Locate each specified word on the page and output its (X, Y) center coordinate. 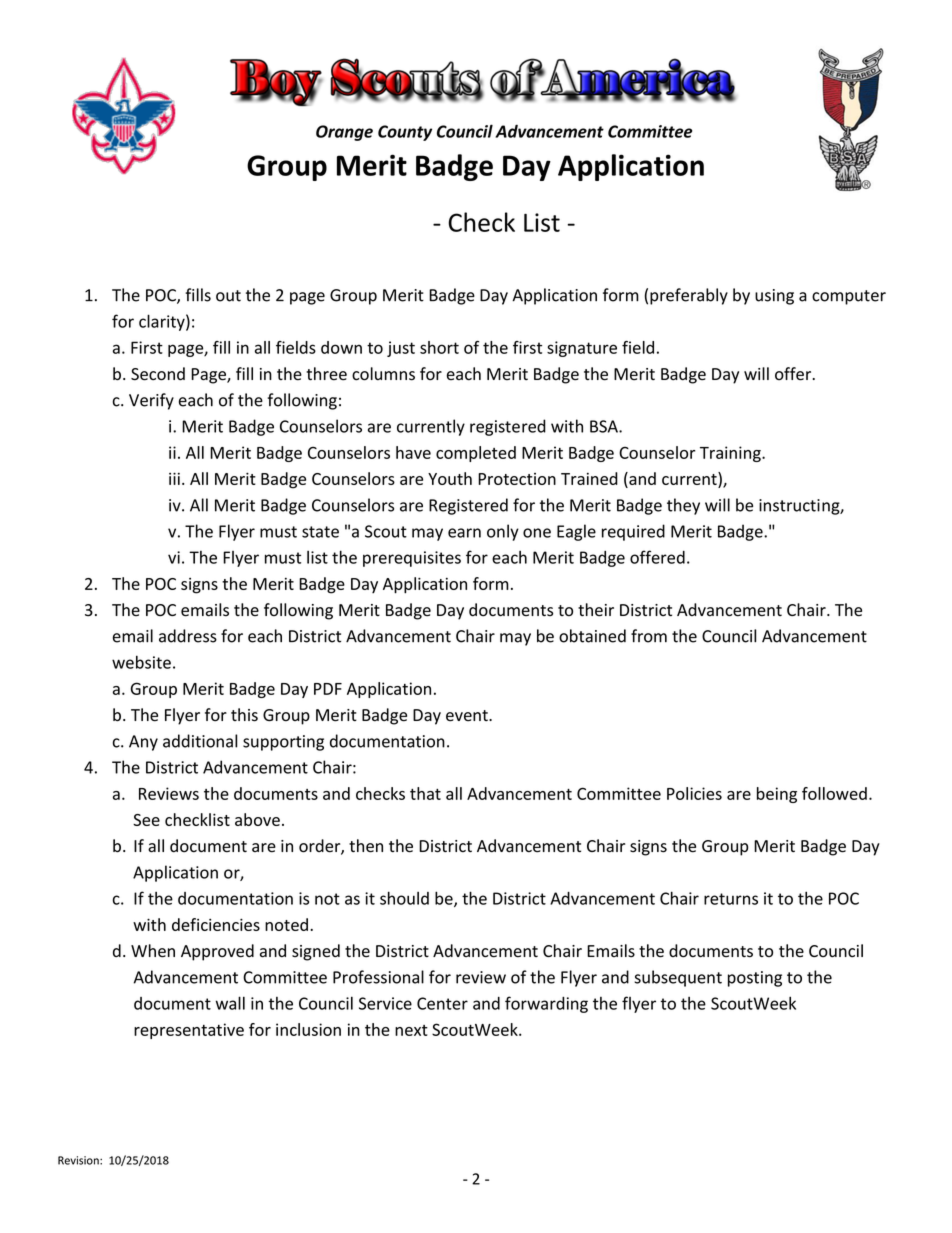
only (503, 532)
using (774, 297)
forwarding (546, 1004)
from (649, 636)
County (405, 133)
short (439, 347)
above (257, 819)
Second (158, 374)
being (777, 795)
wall (230, 1003)
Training (731, 454)
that (425, 793)
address (188, 636)
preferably (689, 296)
